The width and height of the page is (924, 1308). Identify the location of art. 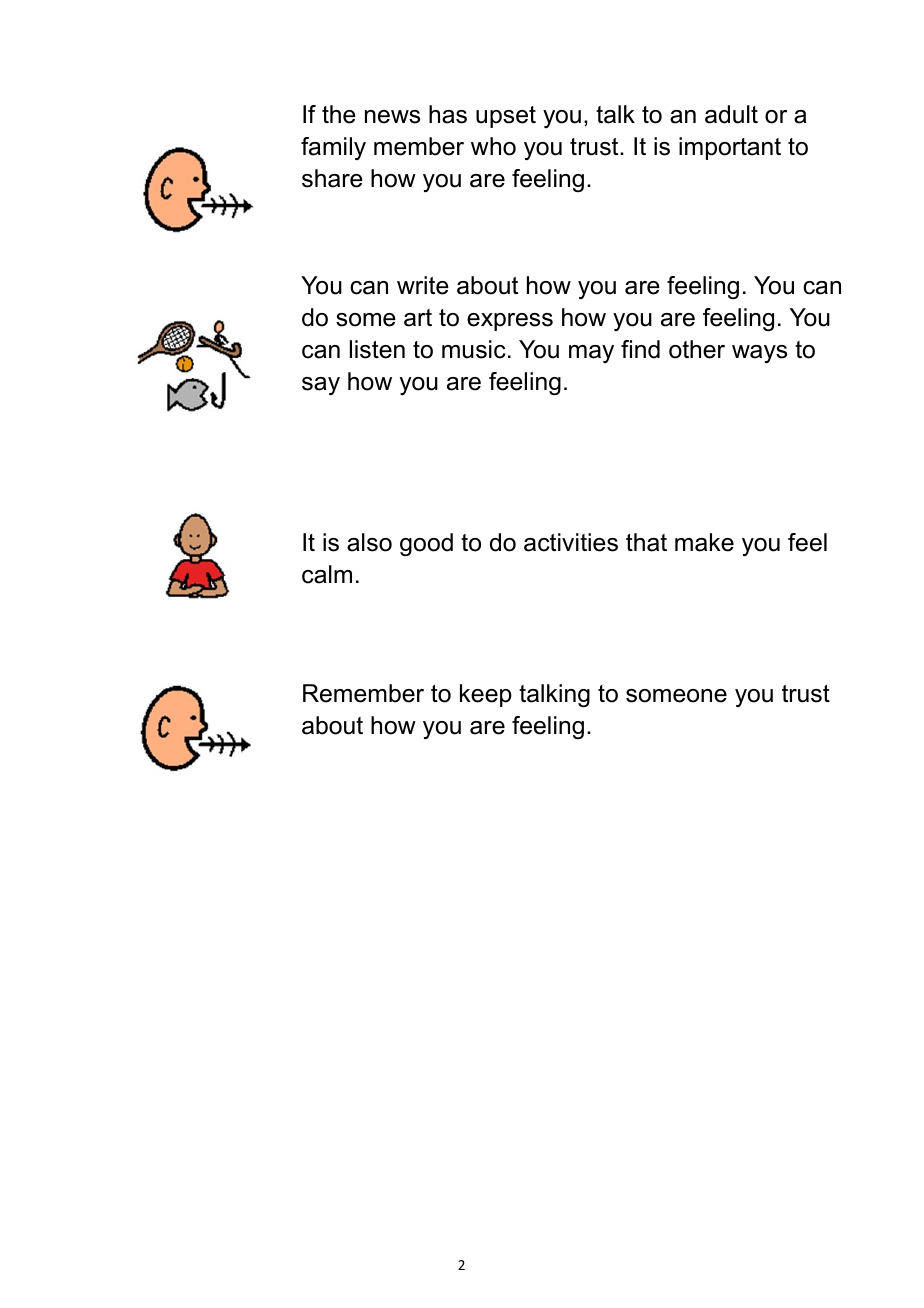
(418, 318).
